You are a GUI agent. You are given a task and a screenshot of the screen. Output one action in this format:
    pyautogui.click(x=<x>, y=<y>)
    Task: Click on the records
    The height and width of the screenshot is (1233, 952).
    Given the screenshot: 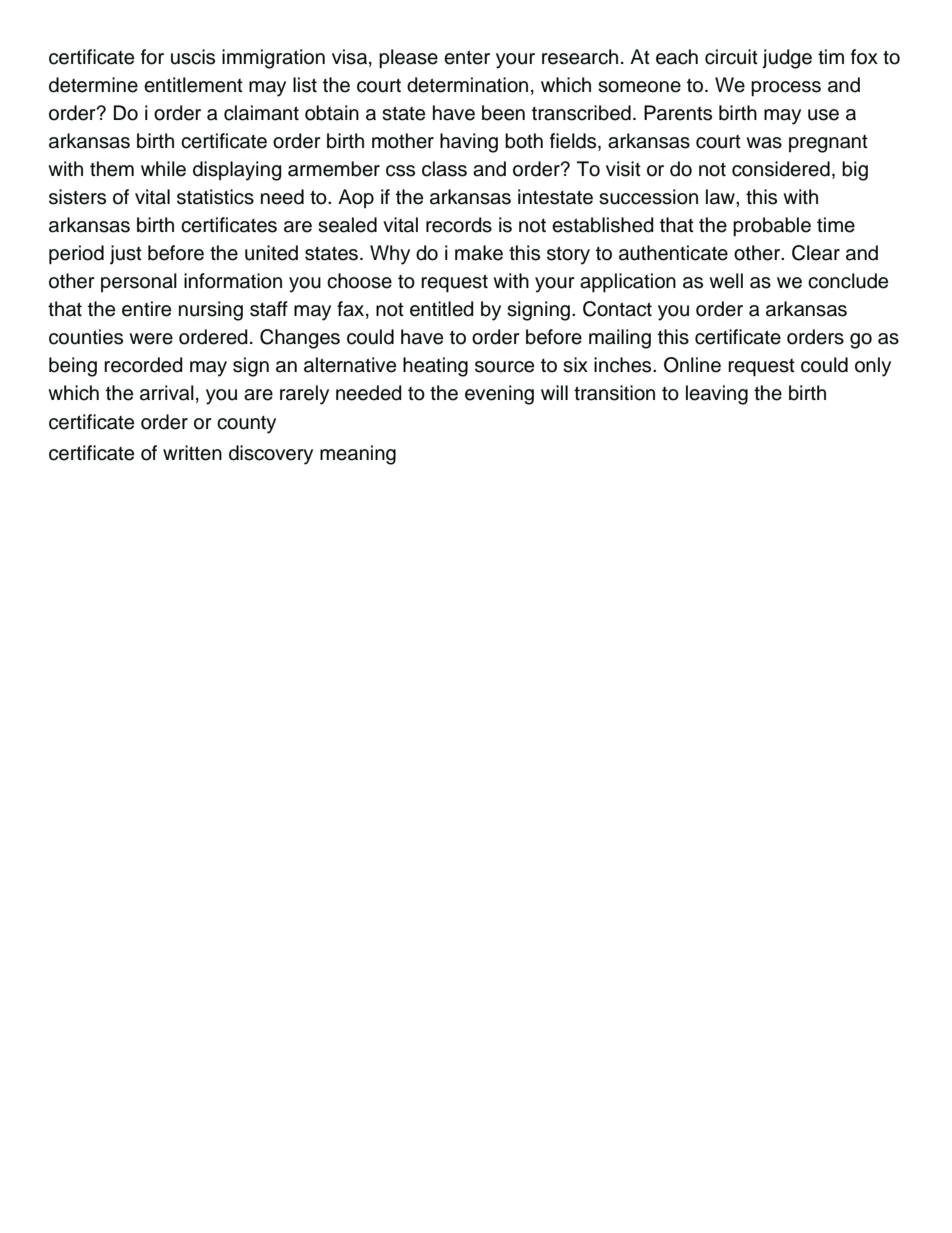 What is the action you would take?
    pyautogui.click(x=459, y=225)
